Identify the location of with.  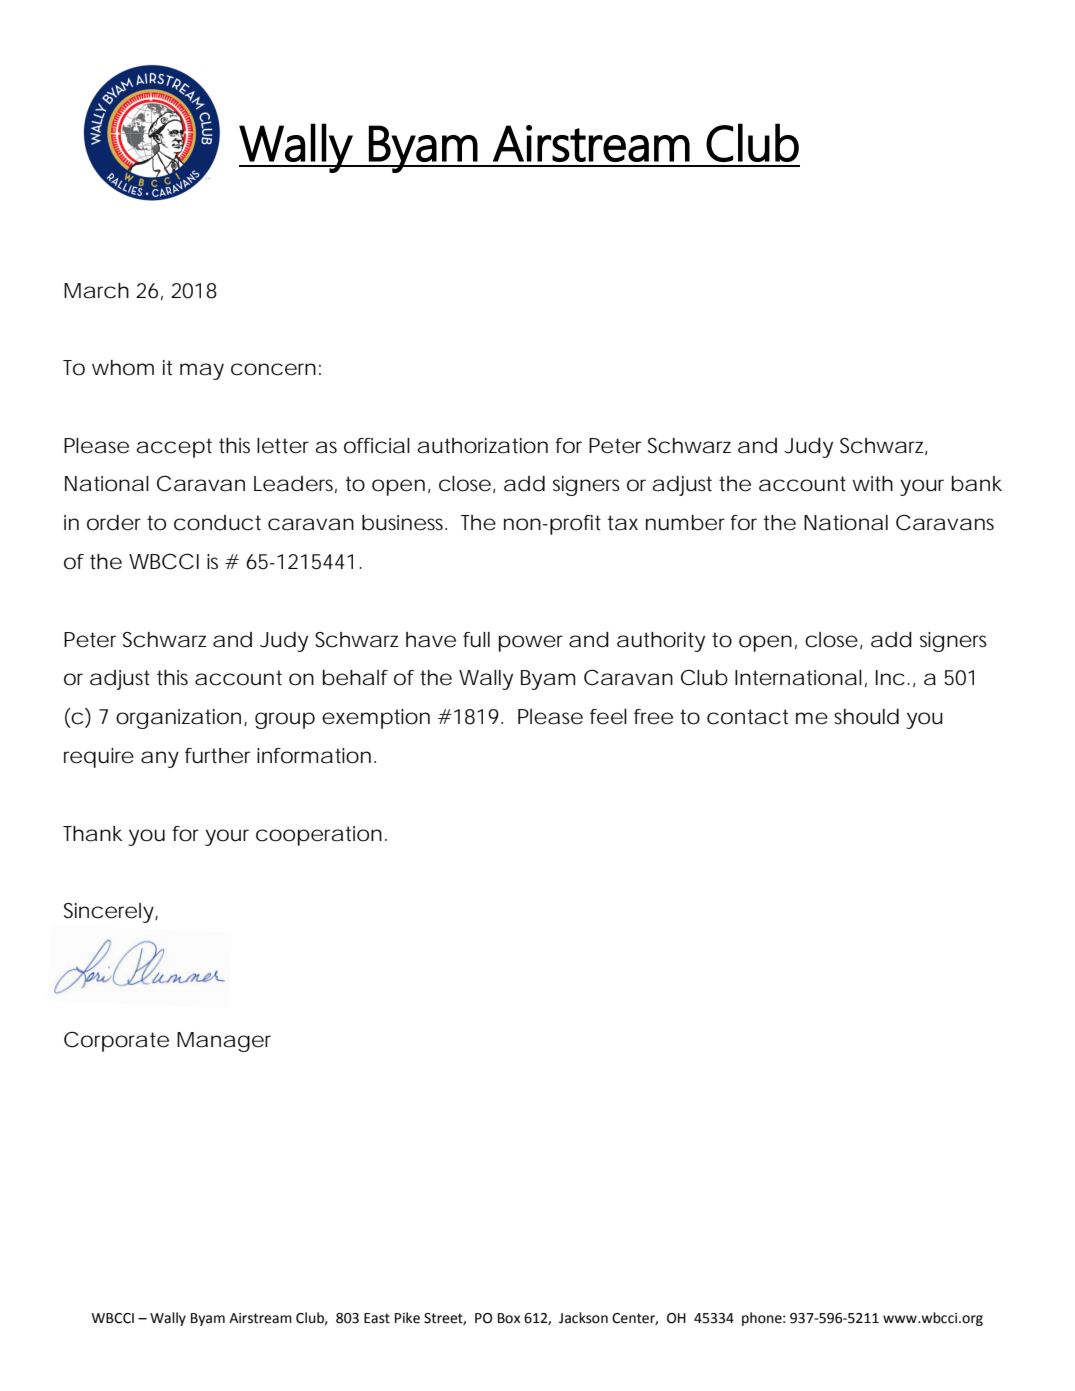
(872, 483).
